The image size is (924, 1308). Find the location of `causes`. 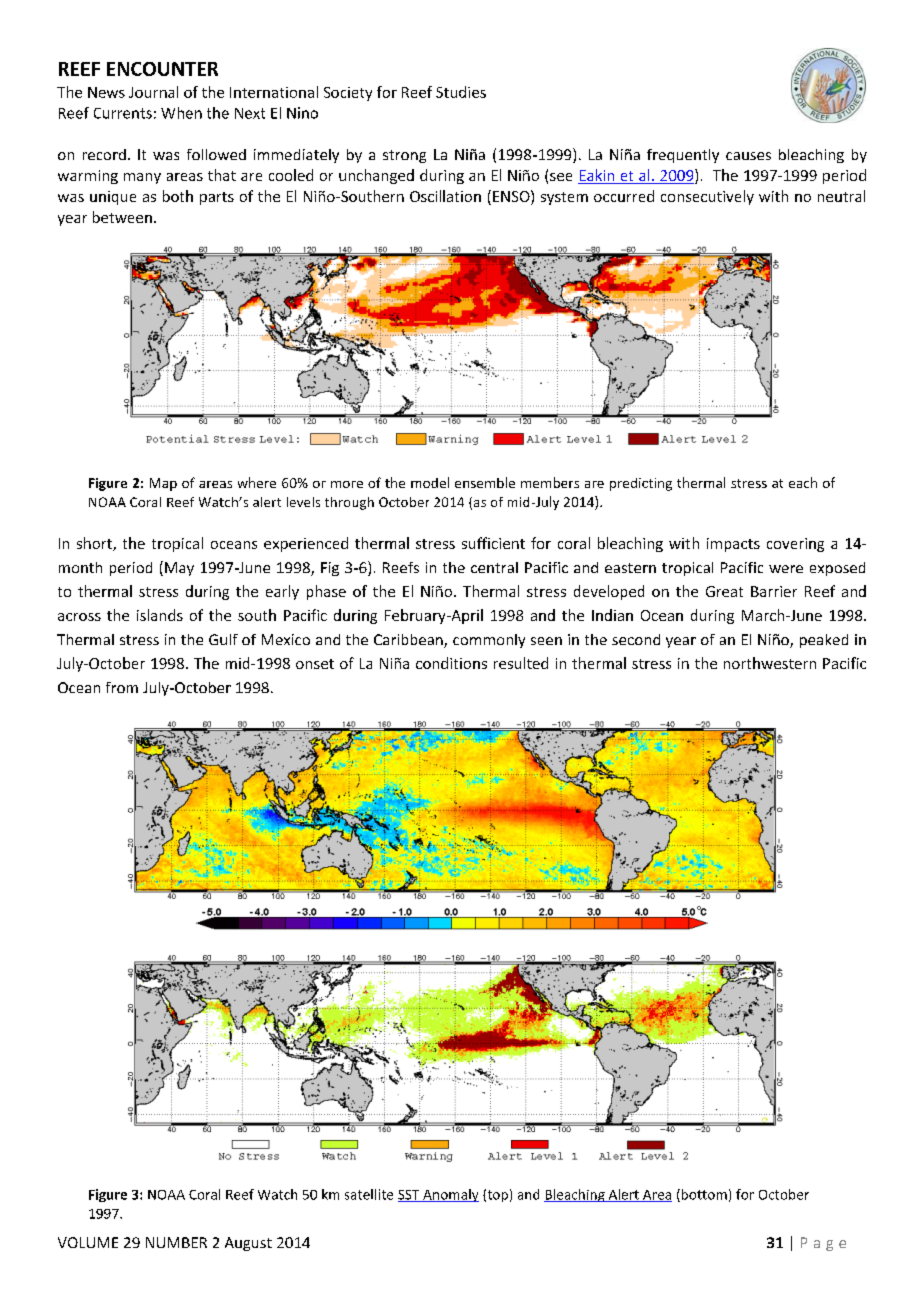

causes is located at coordinates (748, 156).
